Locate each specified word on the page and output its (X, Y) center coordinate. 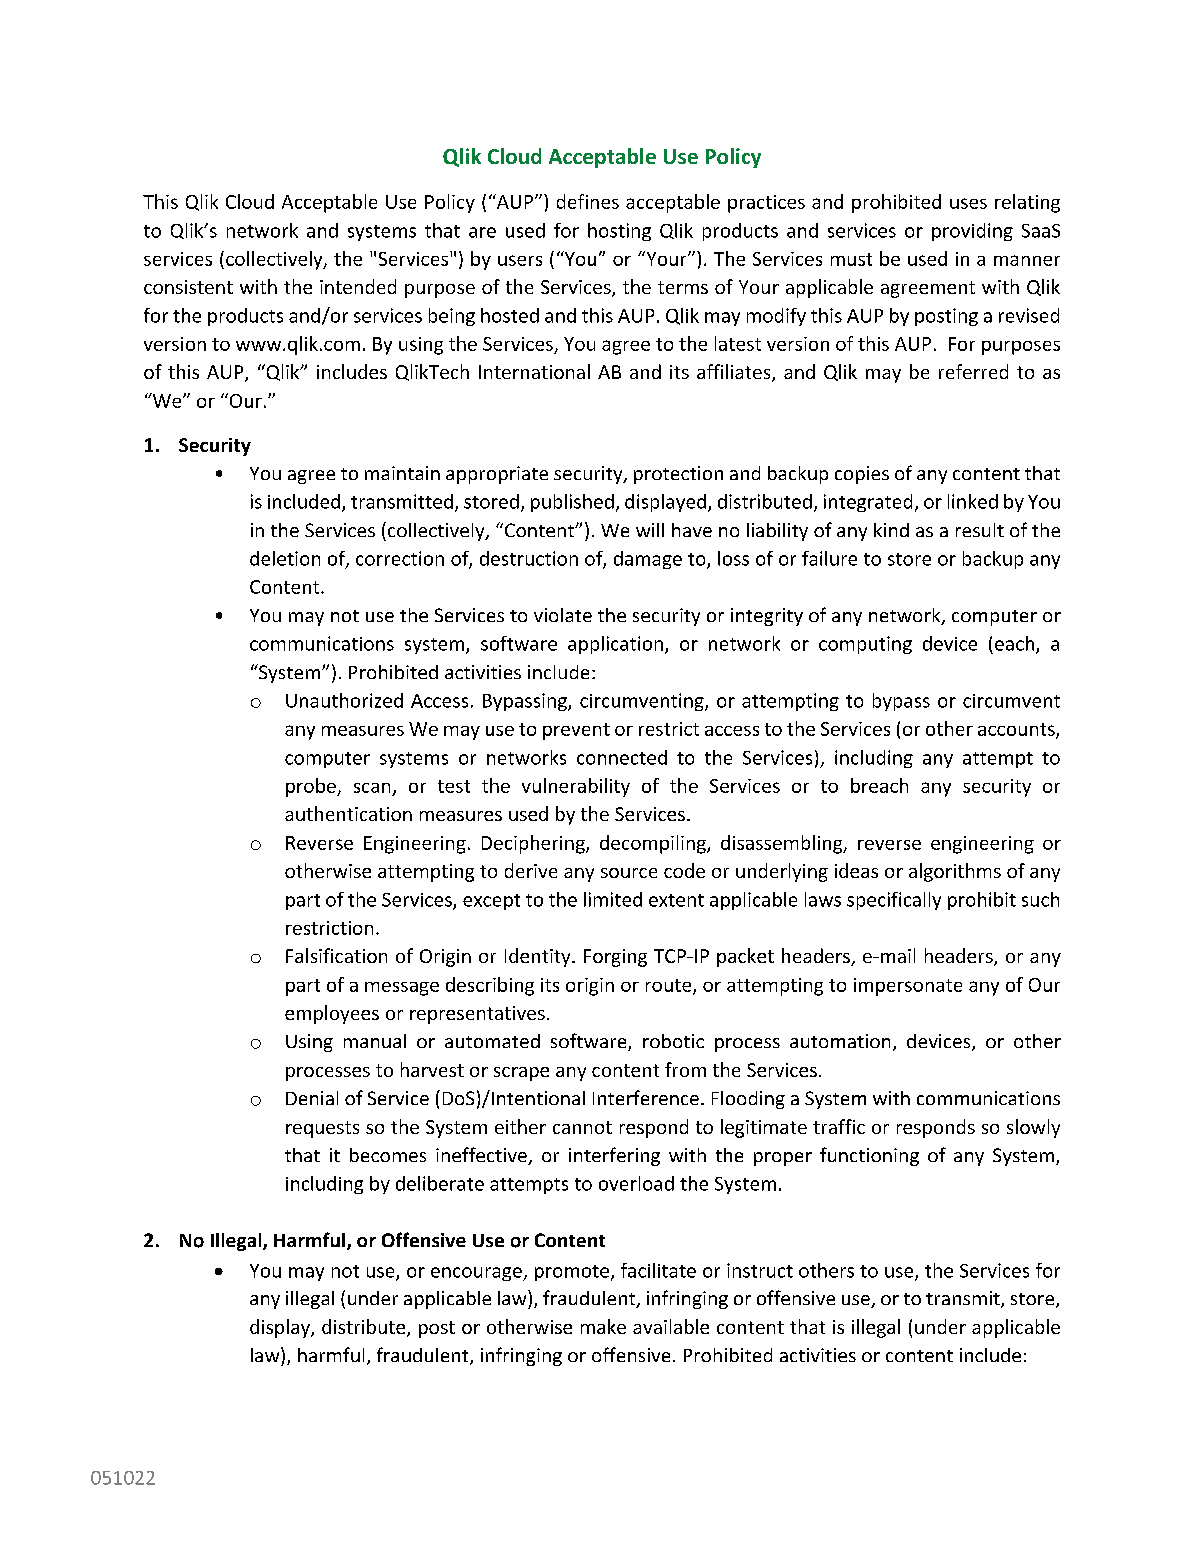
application (615, 645)
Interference (646, 1097)
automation (840, 1041)
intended (358, 286)
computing (865, 645)
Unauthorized (344, 700)
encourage (477, 1274)
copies (862, 475)
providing (972, 232)
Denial (312, 1098)
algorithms (955, 872)
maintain (402, 473)
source (629, 873)
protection (678, 475)
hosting (619, 232)
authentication (348, 813)
